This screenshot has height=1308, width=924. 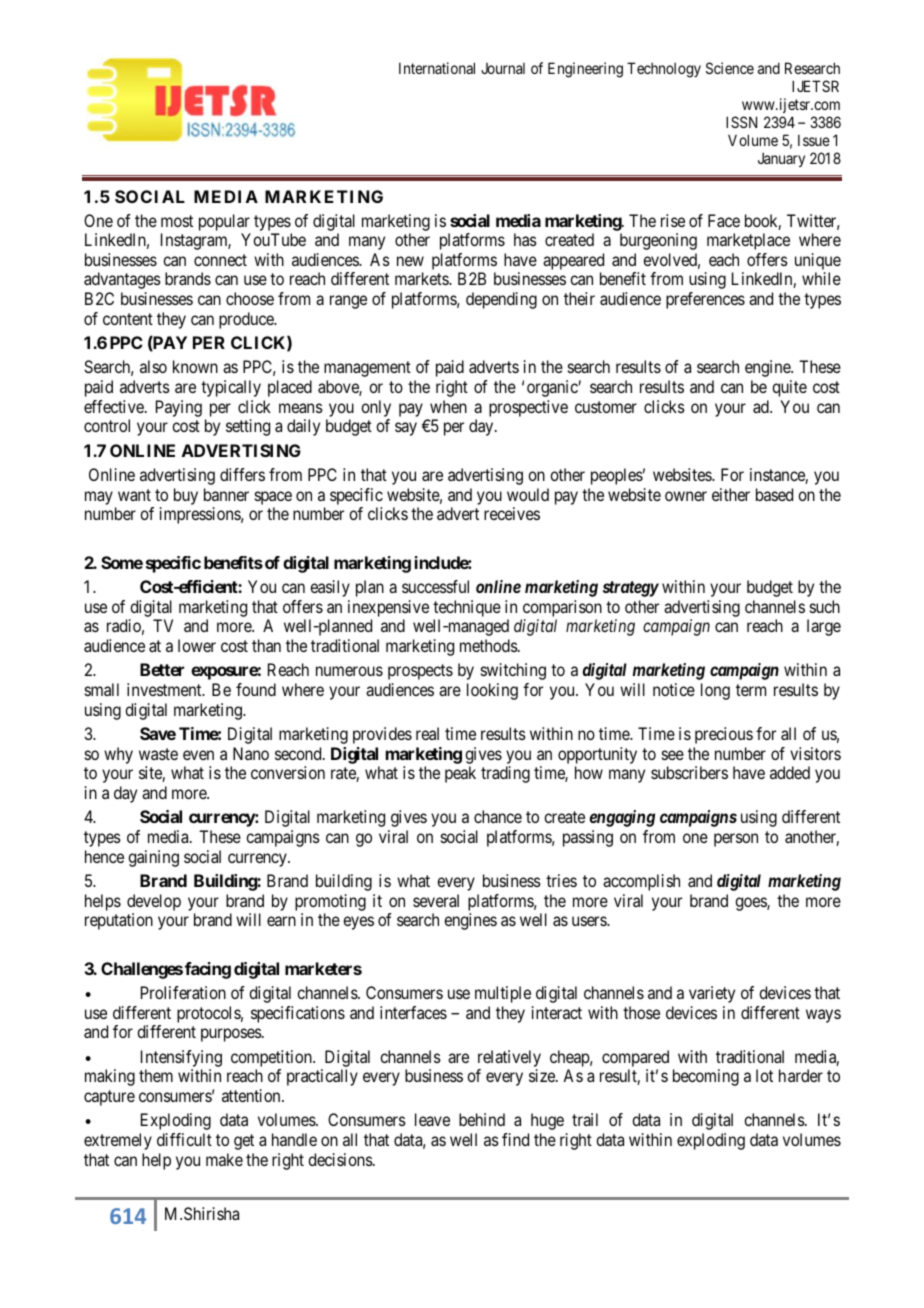 What do you see at coordinates (437, 68) in the screenshot?
I see `International` at bounding box center [437, 68].
